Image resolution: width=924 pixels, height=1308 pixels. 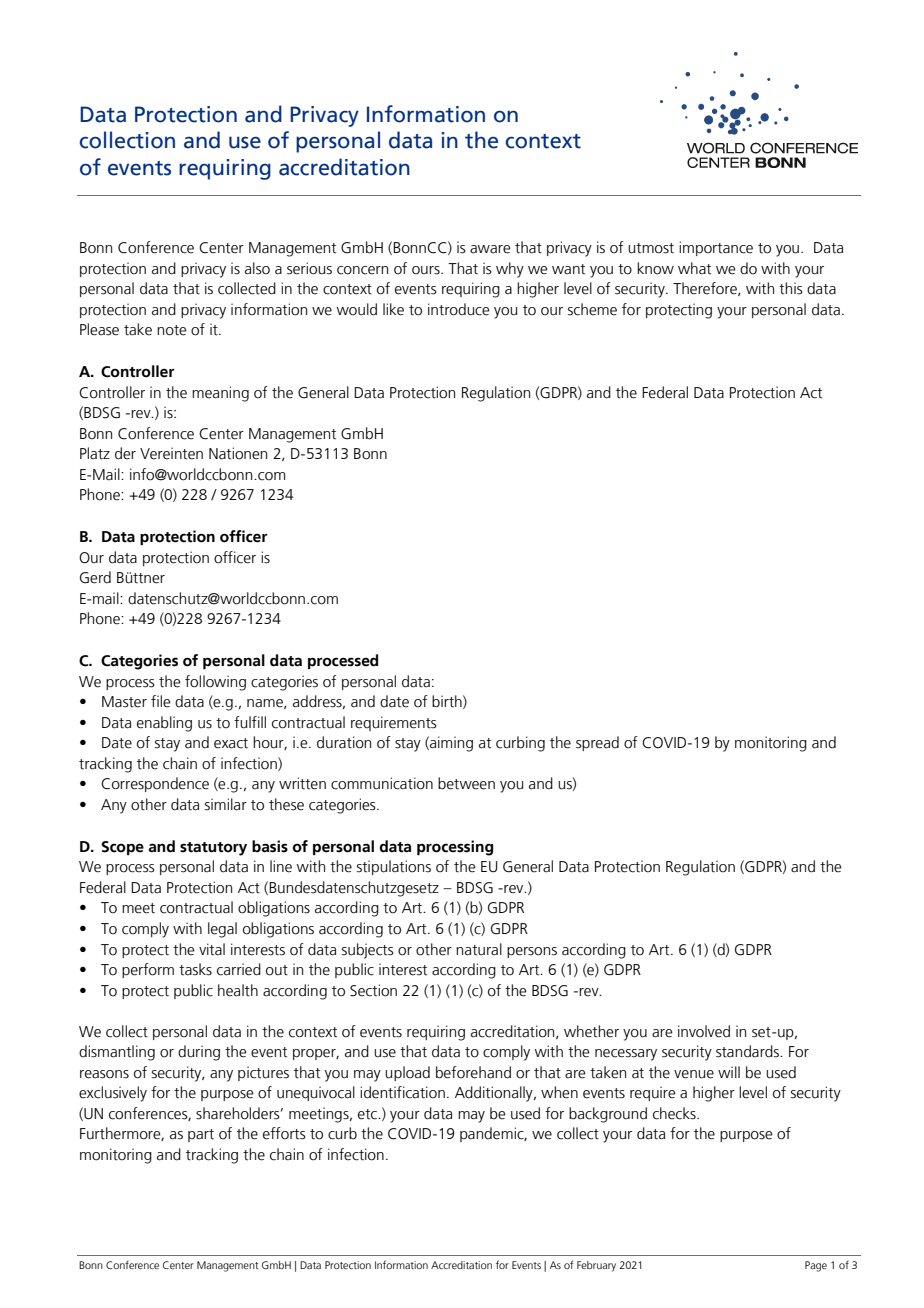 I want to click on note, so click(x=172, y=330).
